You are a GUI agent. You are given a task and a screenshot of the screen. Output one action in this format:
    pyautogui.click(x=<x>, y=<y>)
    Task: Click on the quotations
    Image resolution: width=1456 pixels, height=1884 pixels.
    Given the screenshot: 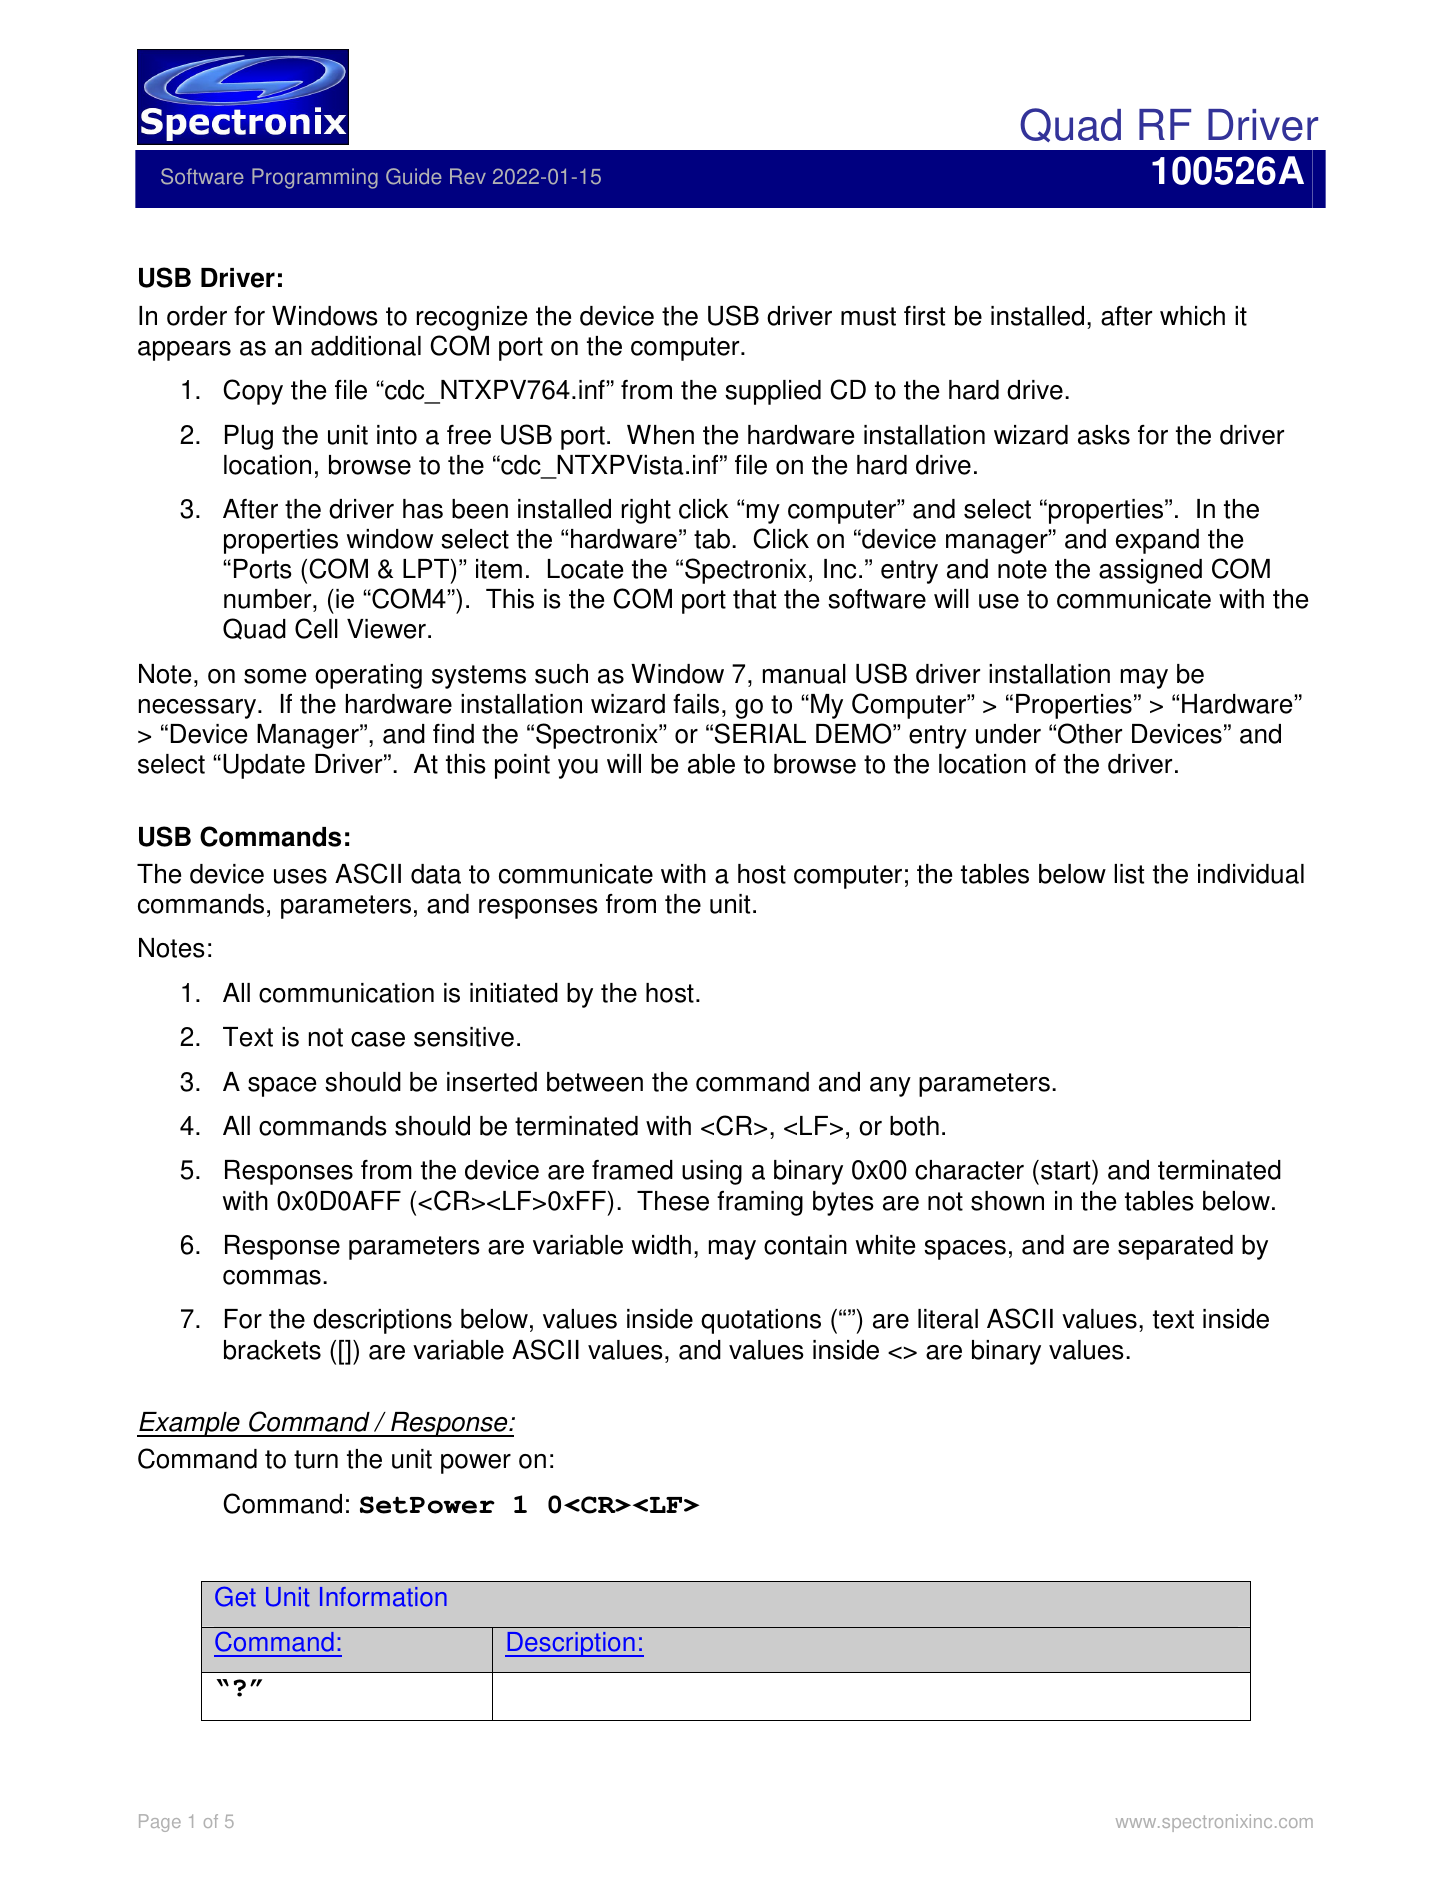 What is the action you would take?
    pyautogui.click(x=761, y=1321)
